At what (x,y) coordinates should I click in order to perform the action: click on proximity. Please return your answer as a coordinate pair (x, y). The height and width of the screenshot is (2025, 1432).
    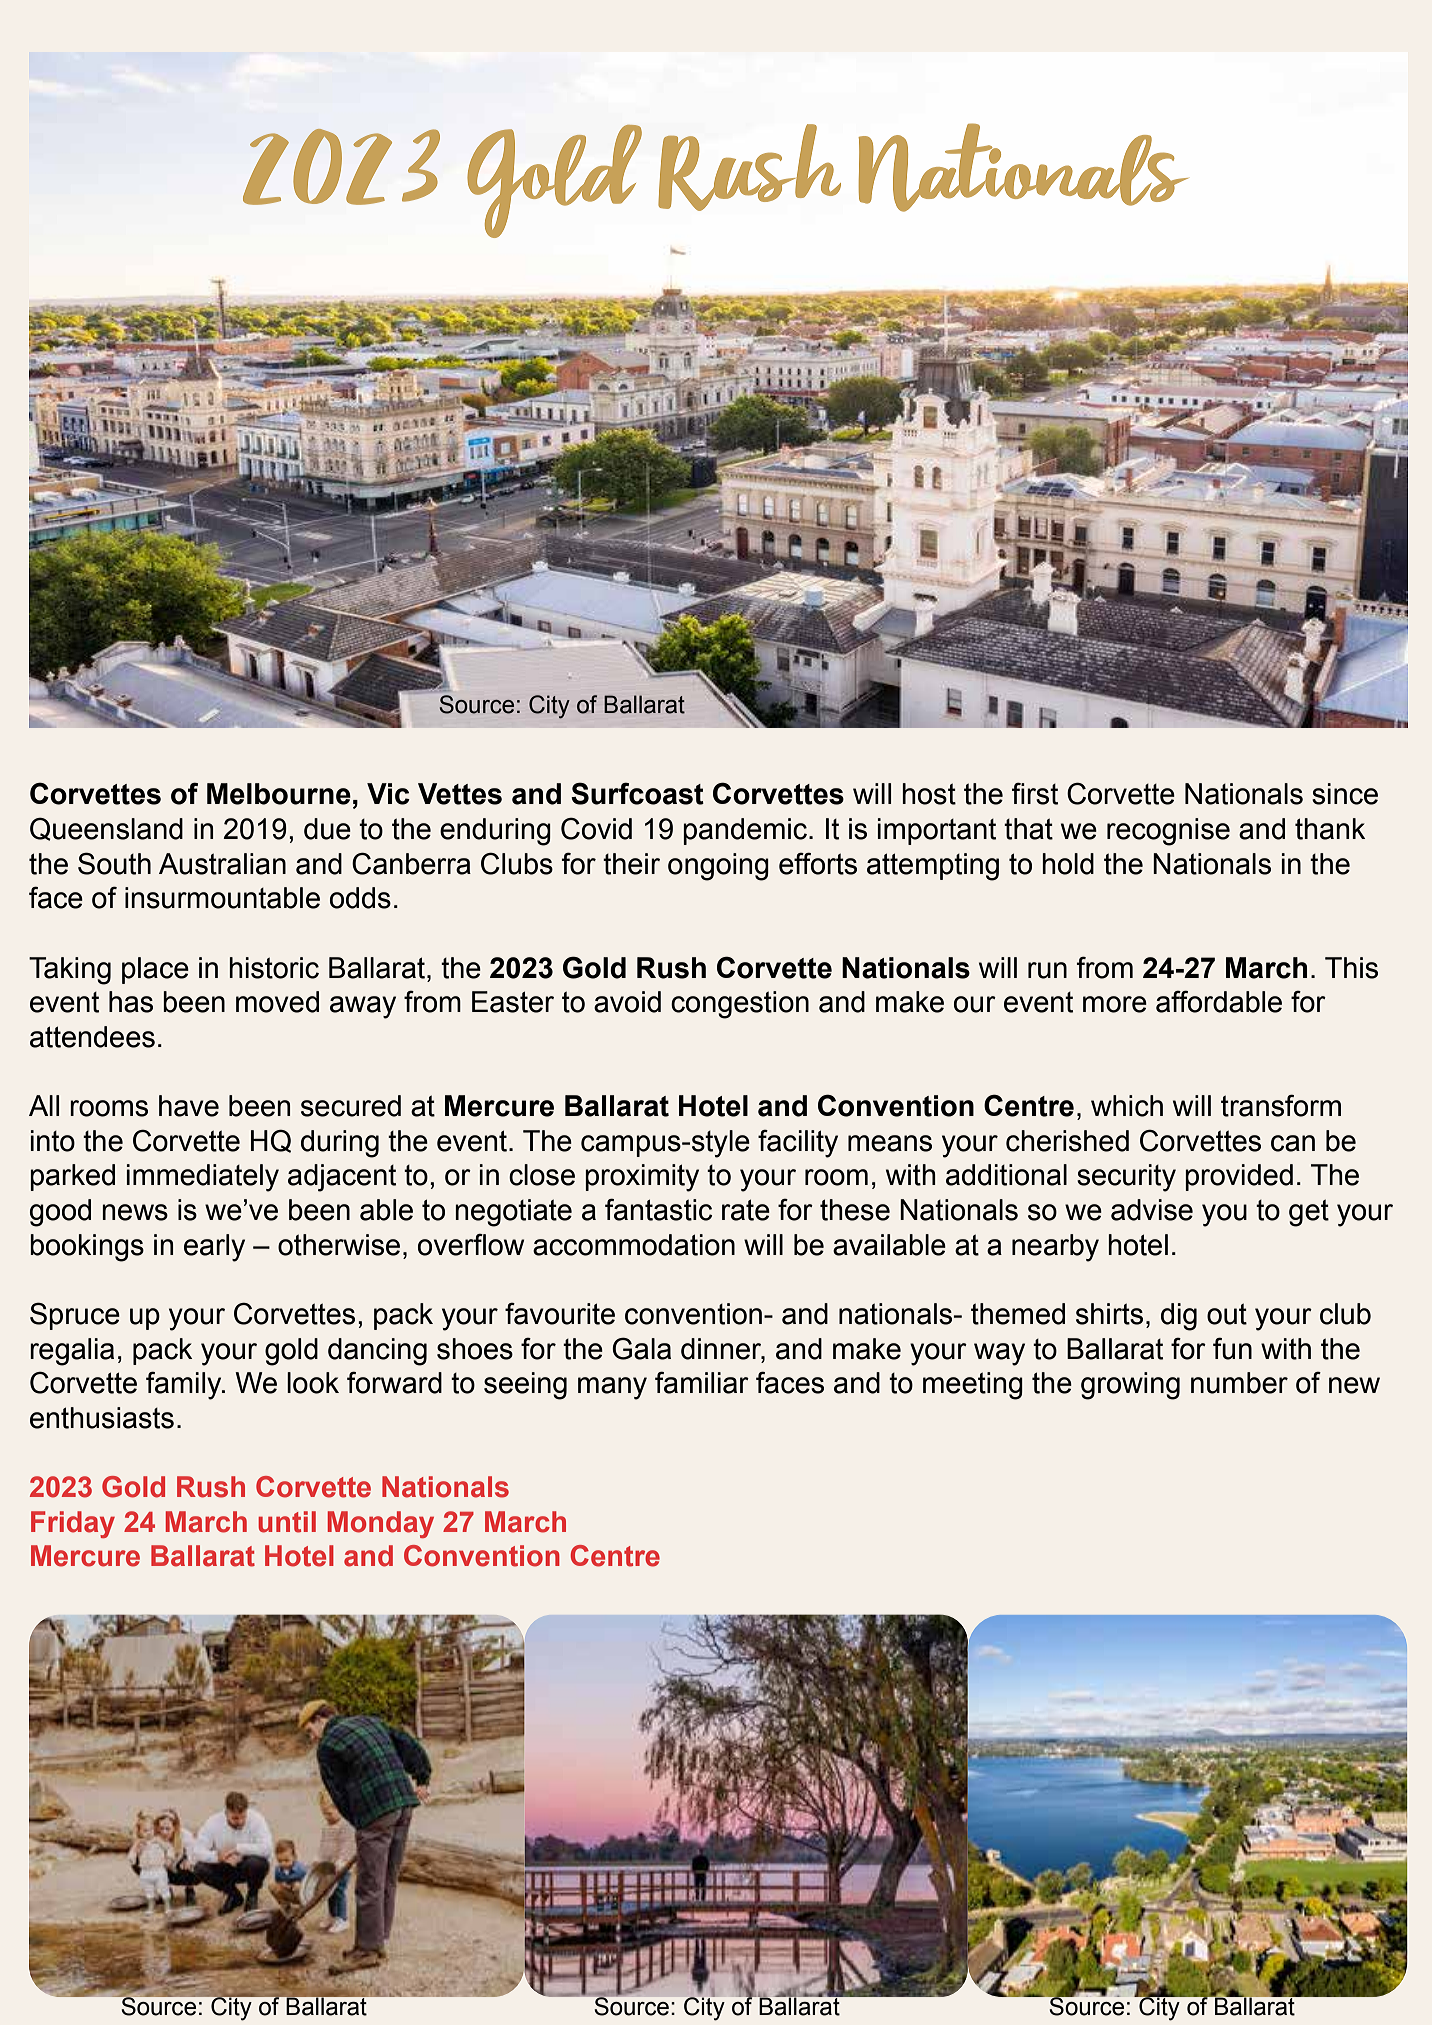
    Looking at the image, I should click on (642, 1178).
